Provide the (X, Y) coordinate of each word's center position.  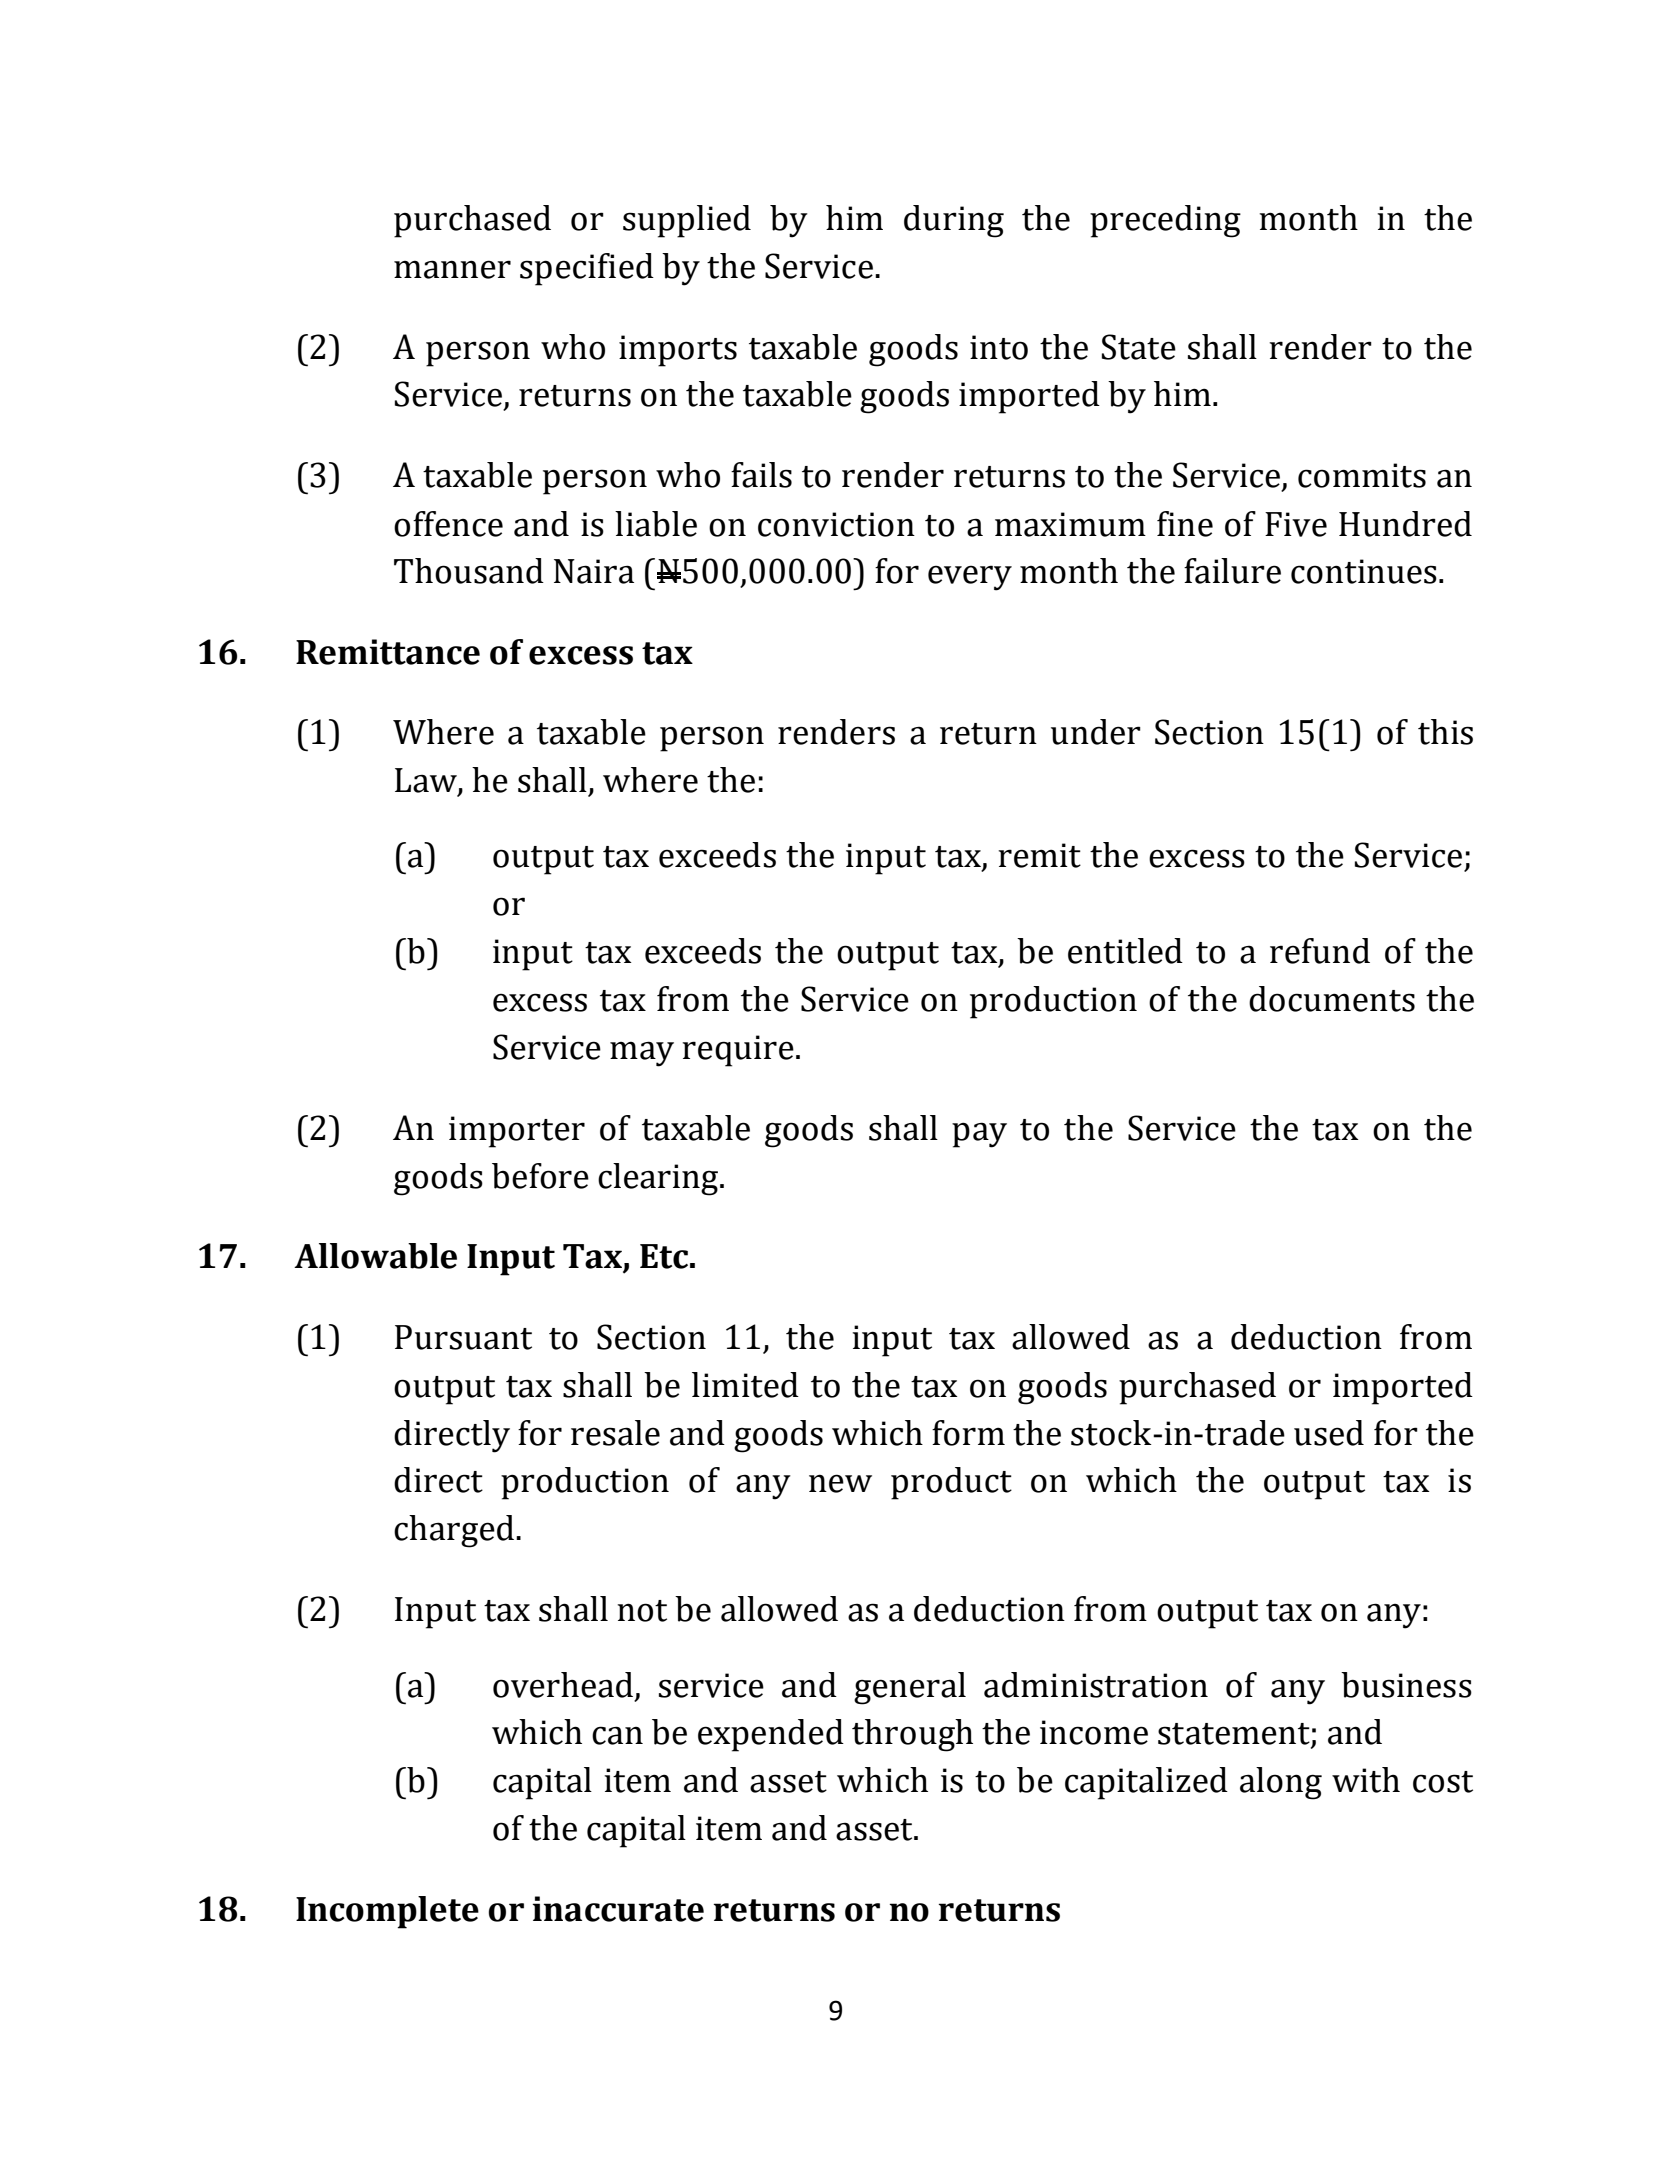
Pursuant (463, 1337)
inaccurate (618, 1909)
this (1445, 732)
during (954, 221)
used (1329, 1433)
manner (452, 269)
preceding (1165, 221)
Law (427, 781)
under (1096, 732)
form (968, 1433)
